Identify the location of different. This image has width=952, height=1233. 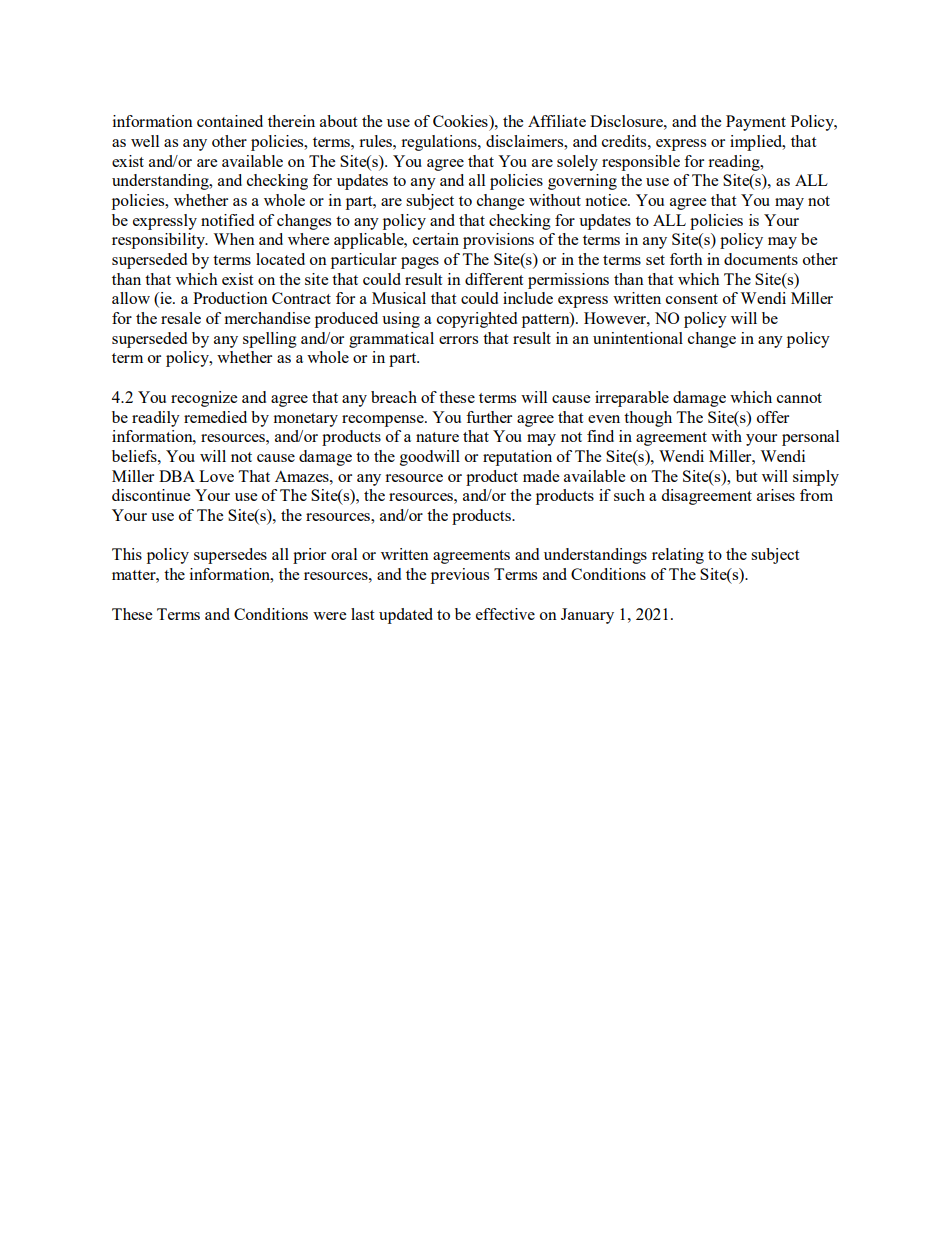
(494, 279).
